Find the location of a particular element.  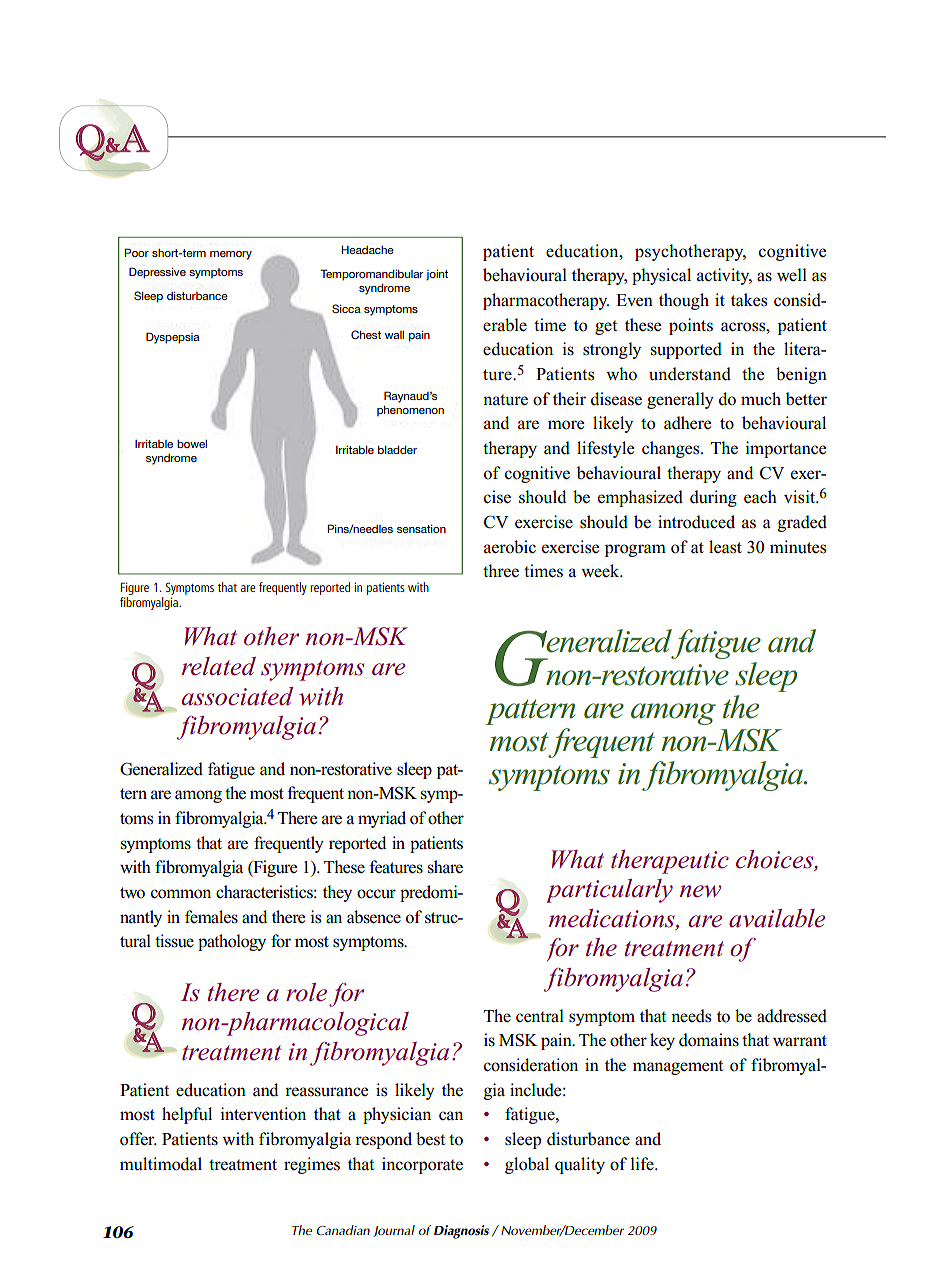

share is located at coordinates (445, 867).
